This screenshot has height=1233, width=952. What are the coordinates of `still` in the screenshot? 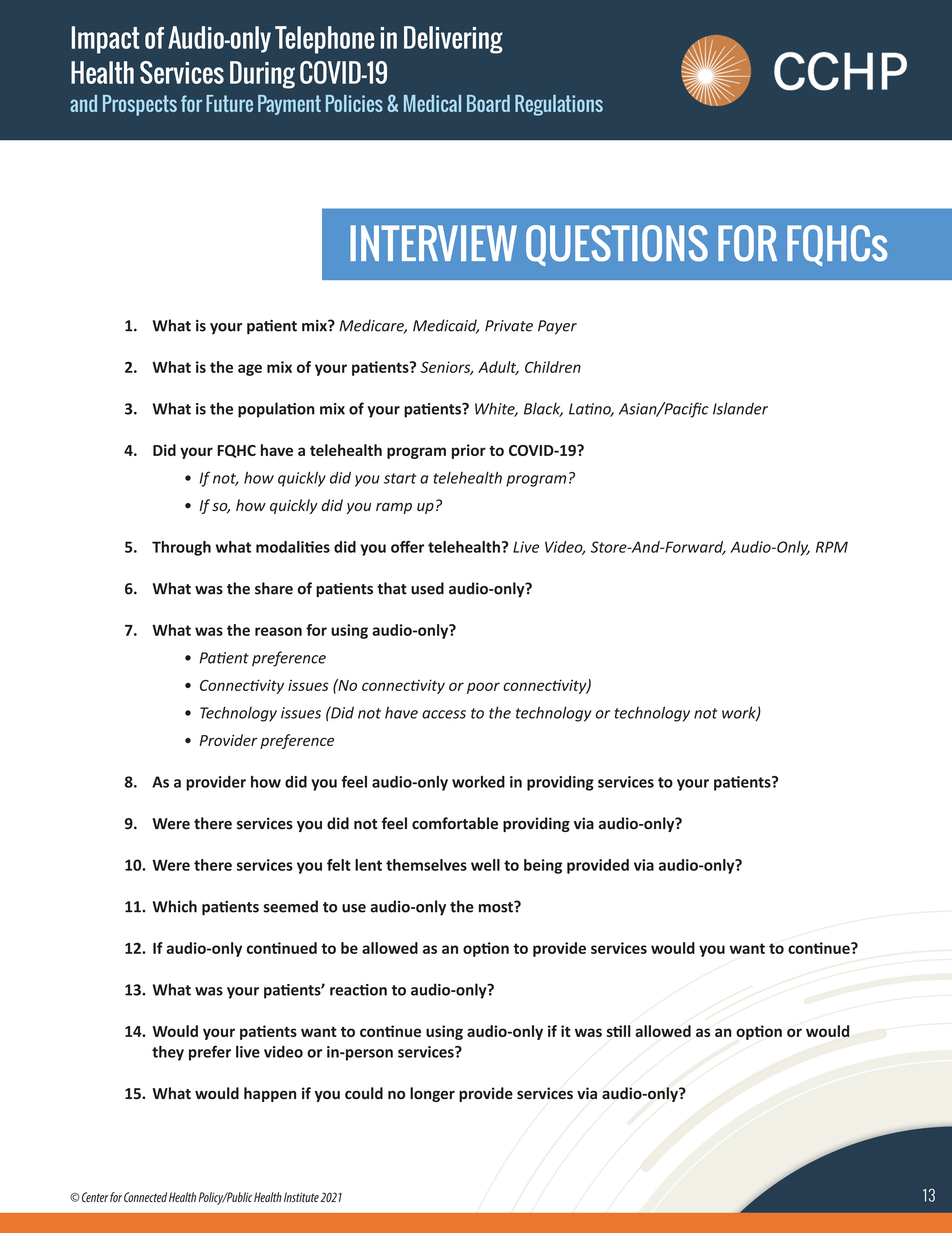 It's located at (619, 1031).
